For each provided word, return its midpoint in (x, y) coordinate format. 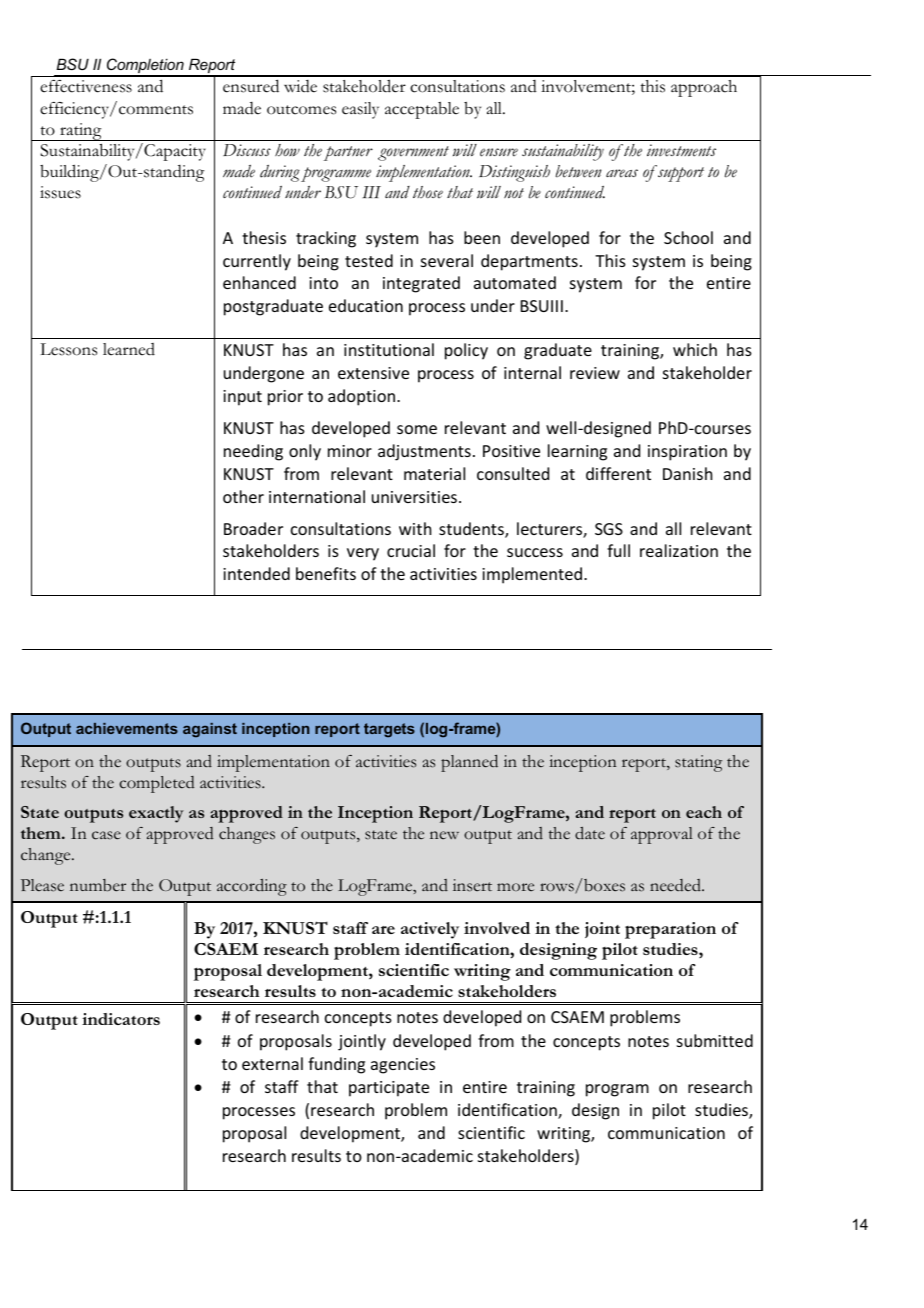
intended (256, 573)
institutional (389, 349)
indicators (121, 1019)
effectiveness (86, 86)
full (618, 550)
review (595, 373)
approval (662, 835)
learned (129, 349)
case (106, 835)
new (444, 835)
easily (360, 110)
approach (704, 88)
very (363, 554)
